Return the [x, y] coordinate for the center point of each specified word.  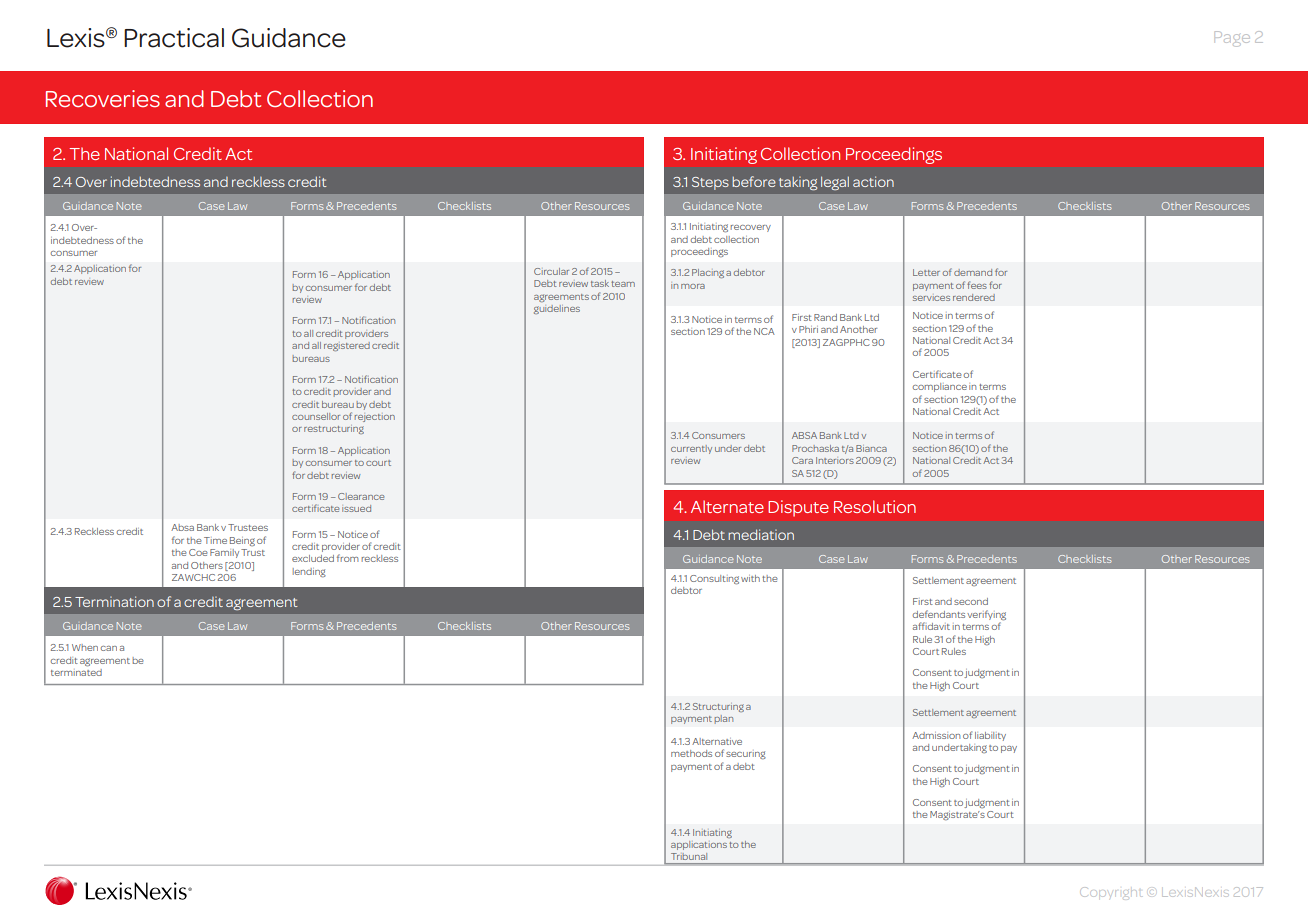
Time [215, 540]
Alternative [717, 741]
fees [977, 285]
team [623, 284]
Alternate [727, 506]
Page [1232, 39]
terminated [76, 672]
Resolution [875, 506]
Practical [174, 38]
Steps [710, 183]
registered [347, 346]
